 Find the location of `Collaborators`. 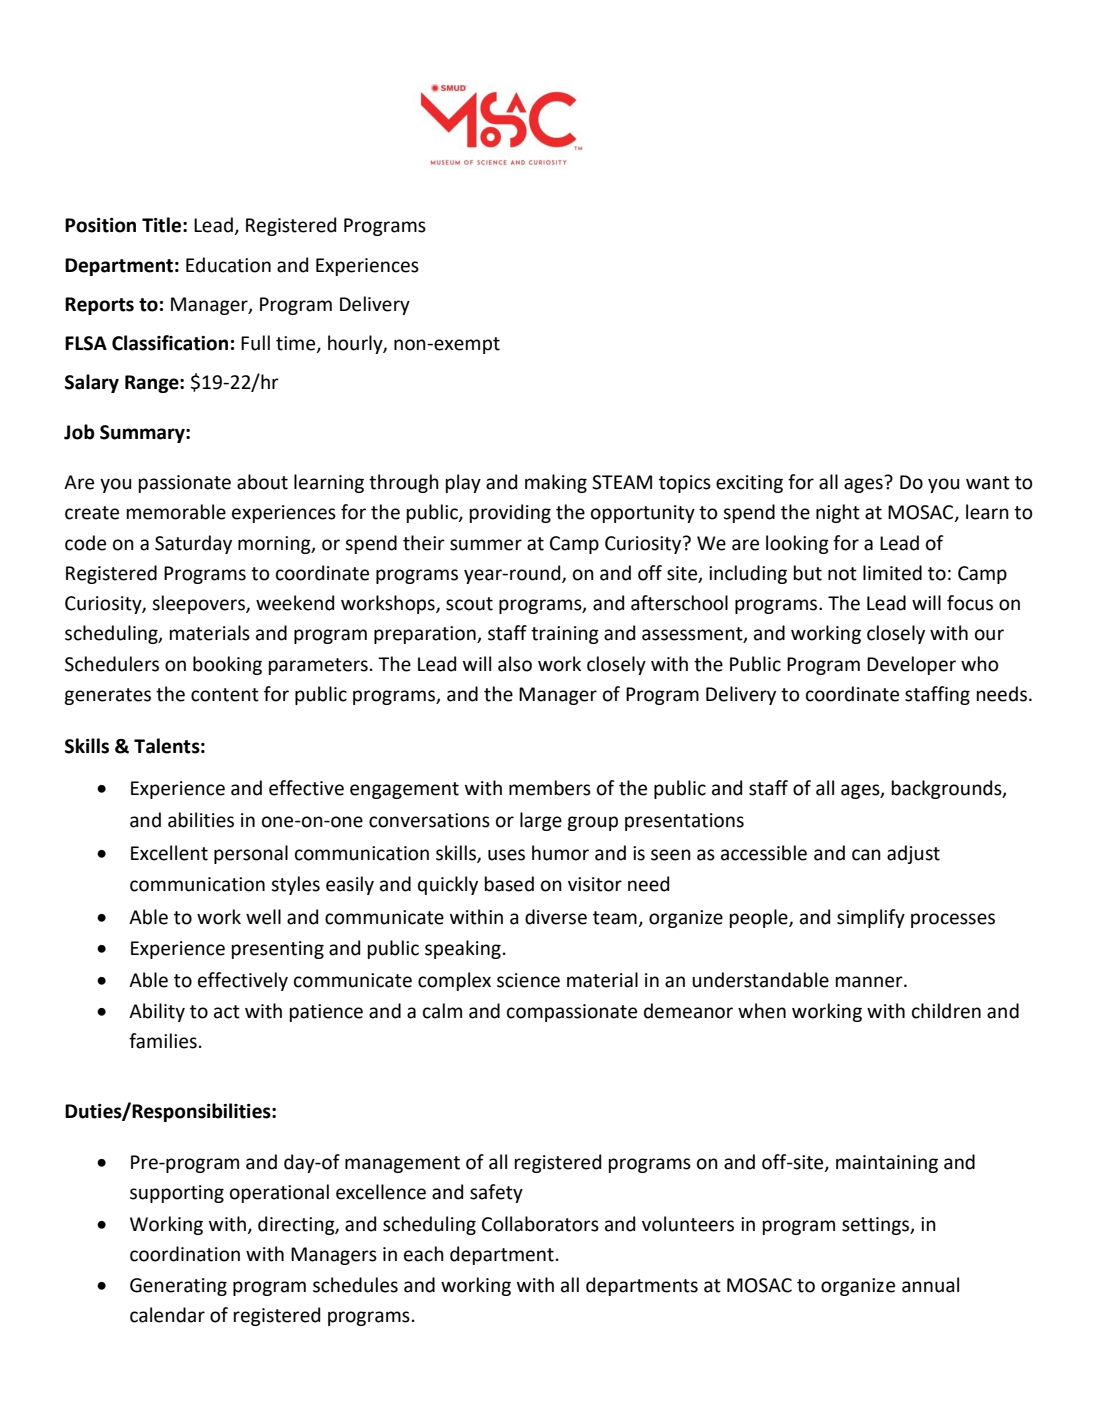

Collaborators is located at coordinates (540, 1224).
